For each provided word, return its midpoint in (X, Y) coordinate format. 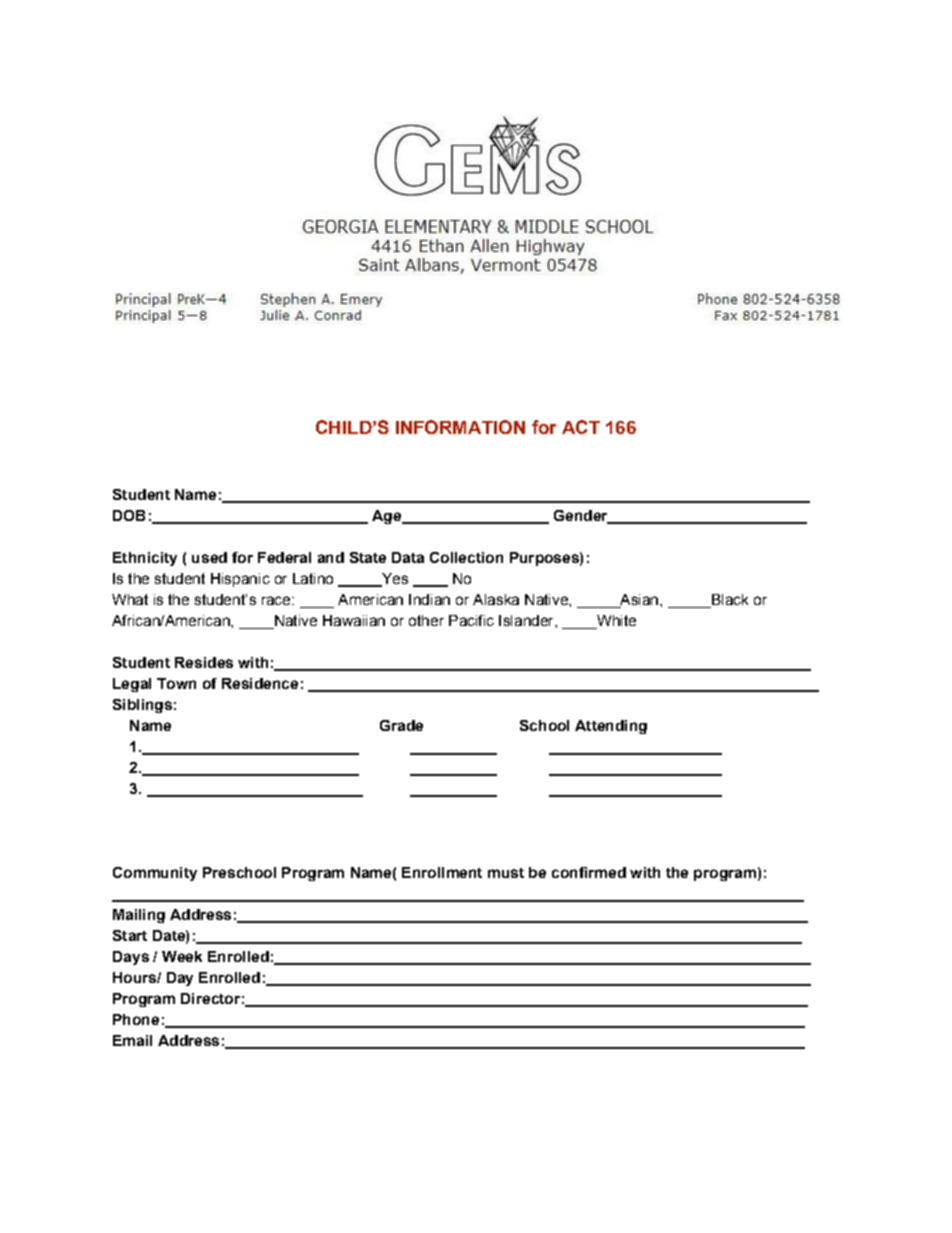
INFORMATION (460, 427)
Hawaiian (354, 620)
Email (132, 1040)
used (209, 557)
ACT (581, 427)
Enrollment (442, 872)
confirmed (589, 872)
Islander (527, 620)
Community (155, 874)
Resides (204, 662)
